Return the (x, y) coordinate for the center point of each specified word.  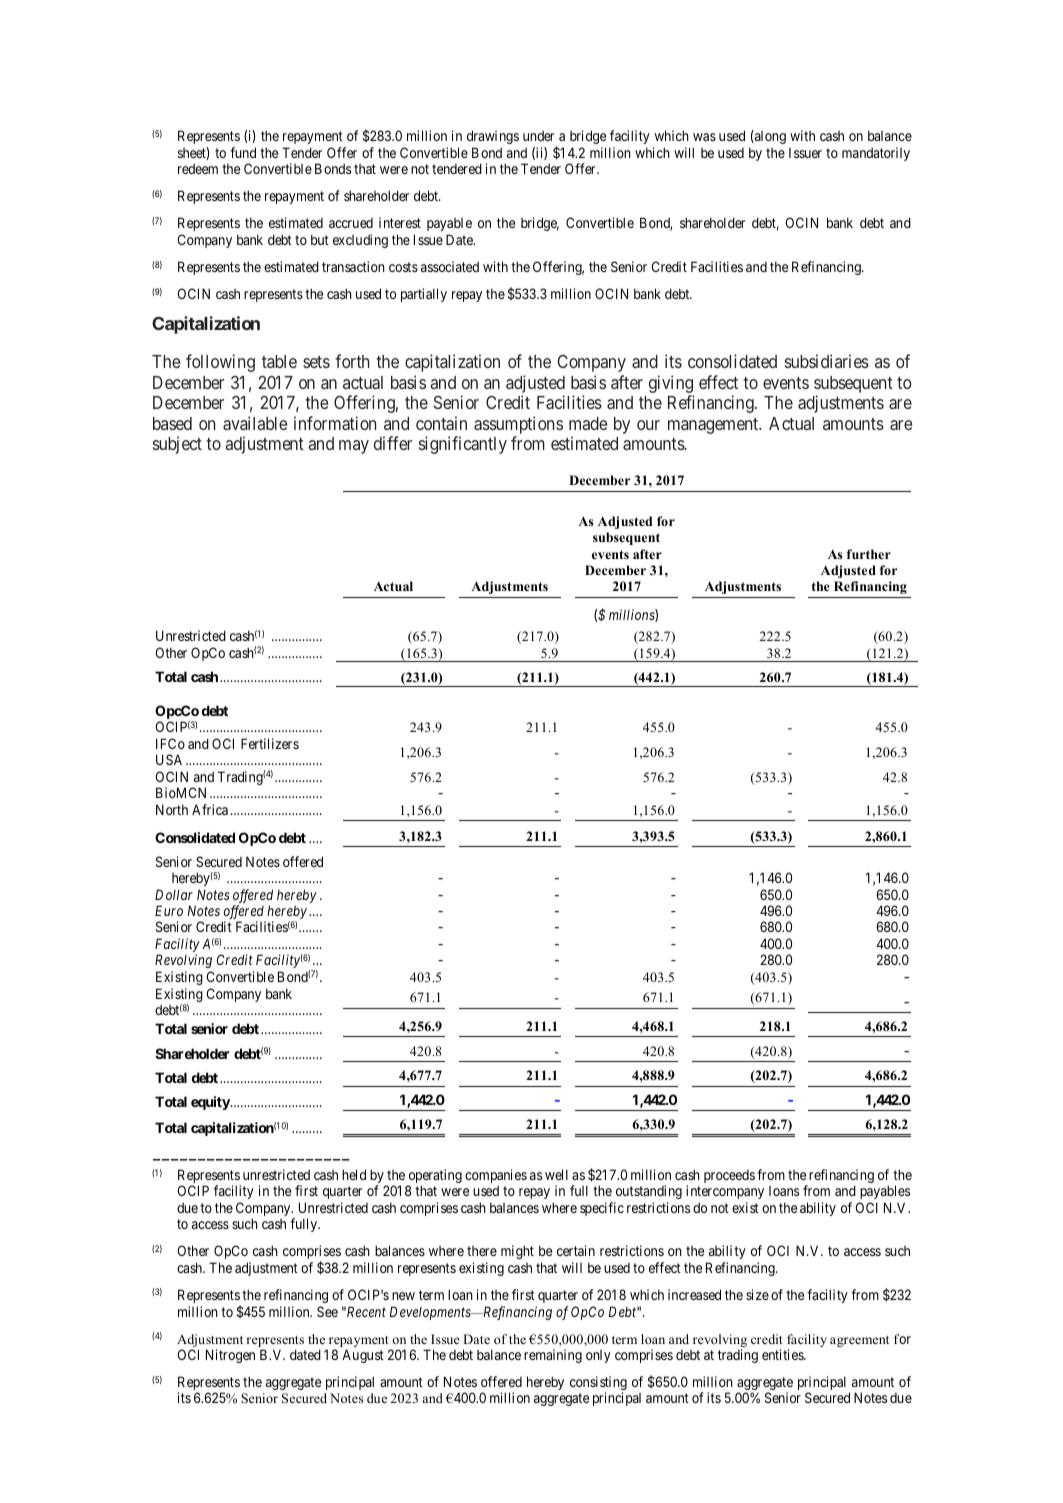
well (556, 1174)
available (255, 423)
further (869, 554)
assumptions (518, 426)
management (714, 426)
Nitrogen (230, 1356)
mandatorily (876, 154)
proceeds (729, 1176)
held (354, 1174)
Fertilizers (270, 743)
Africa (210, 809)
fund (243, 152)
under (538, 135)
